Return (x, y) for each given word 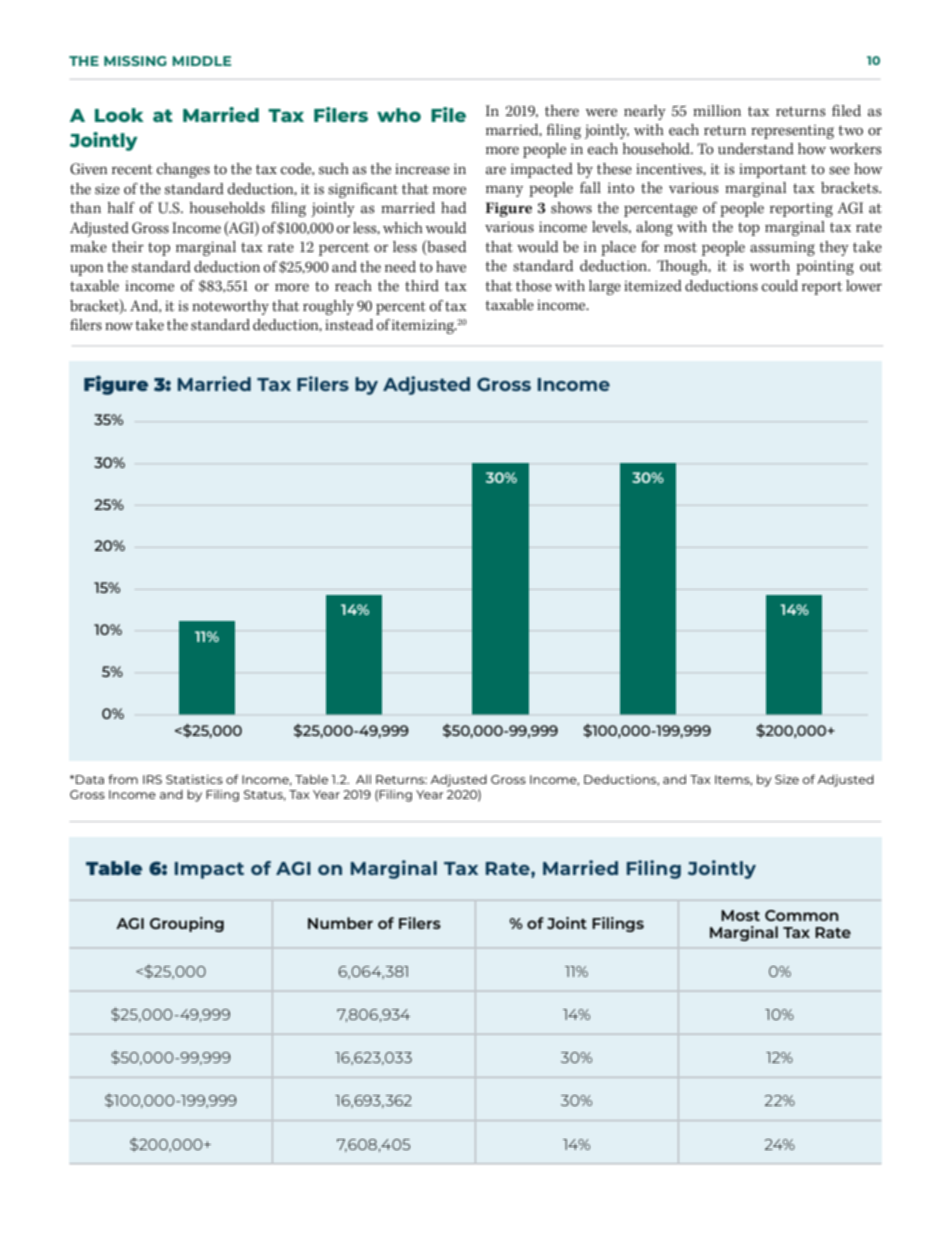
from (123, 779)
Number (340, 923)
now (119, 327)
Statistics (194, 779)
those (534, 286)
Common (802, 915)
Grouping (187, 924)
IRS (152, 779)
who (399, 115)
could (780, 286)
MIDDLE (201, 61)
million (717, 111)
